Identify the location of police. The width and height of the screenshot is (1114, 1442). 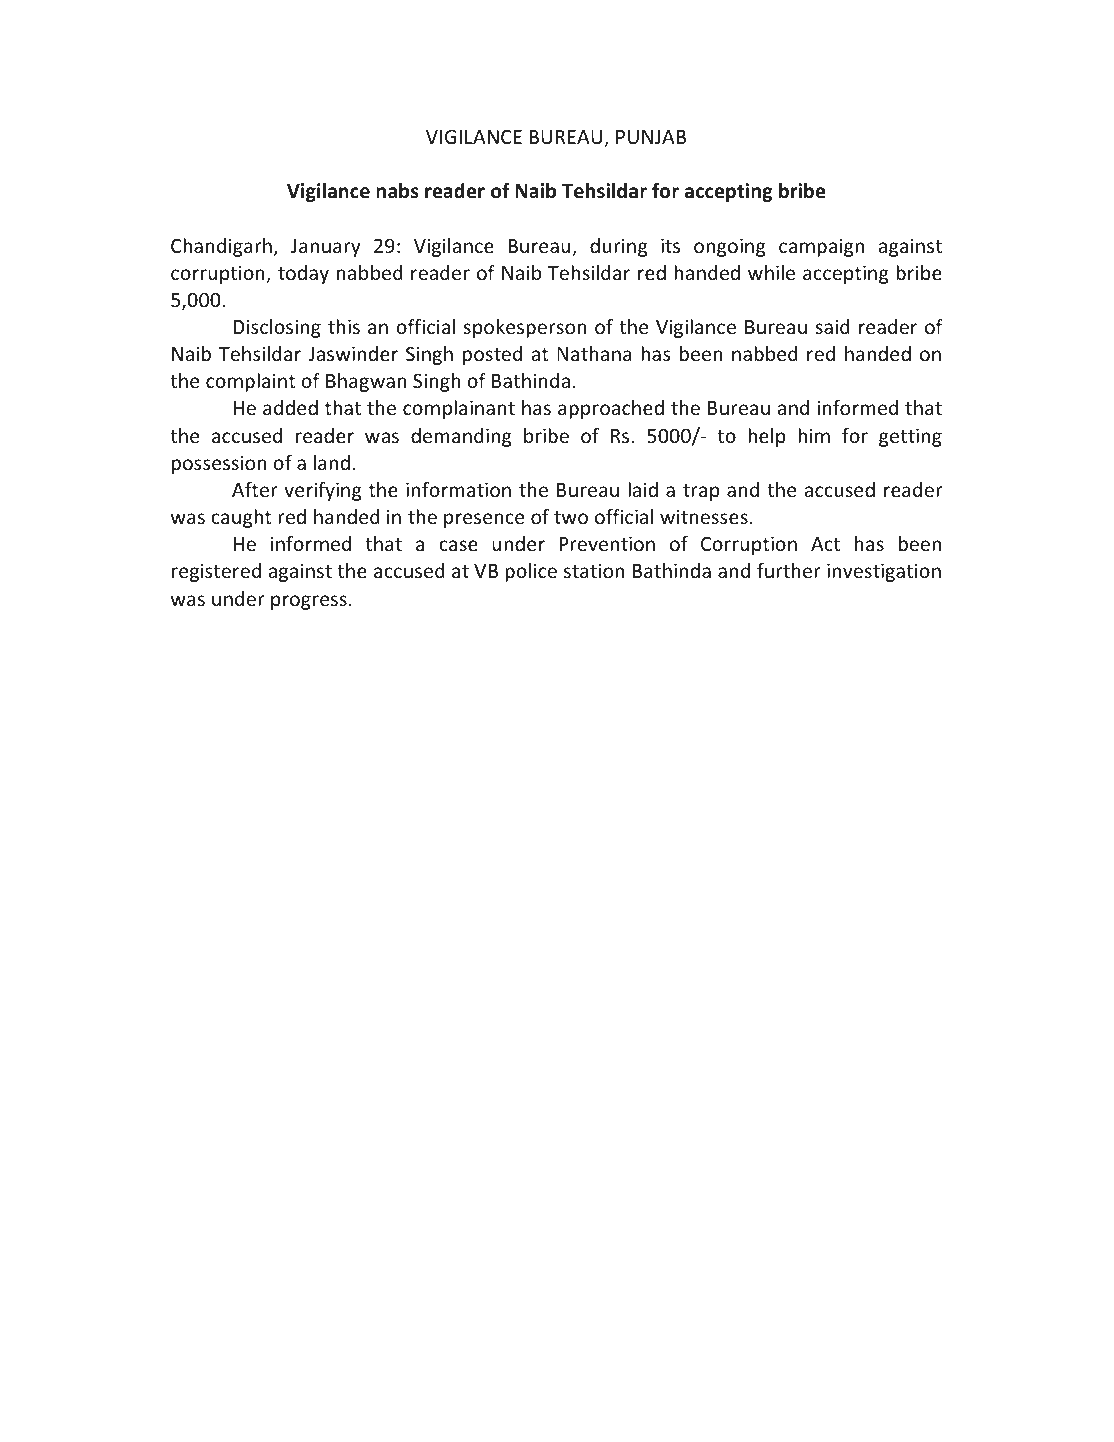
(531, 572).
